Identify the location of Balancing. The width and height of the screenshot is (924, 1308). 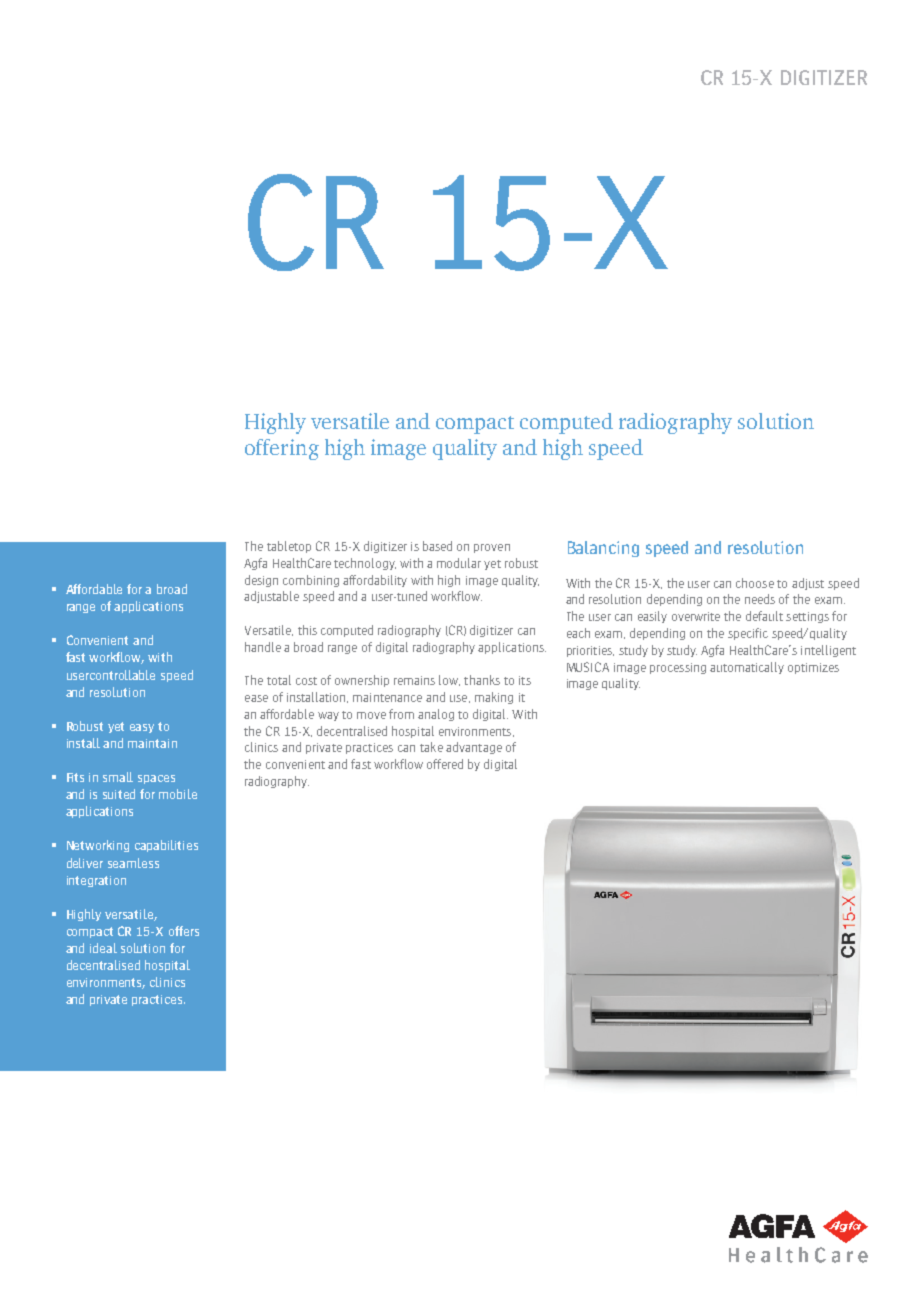
(603, 549).
